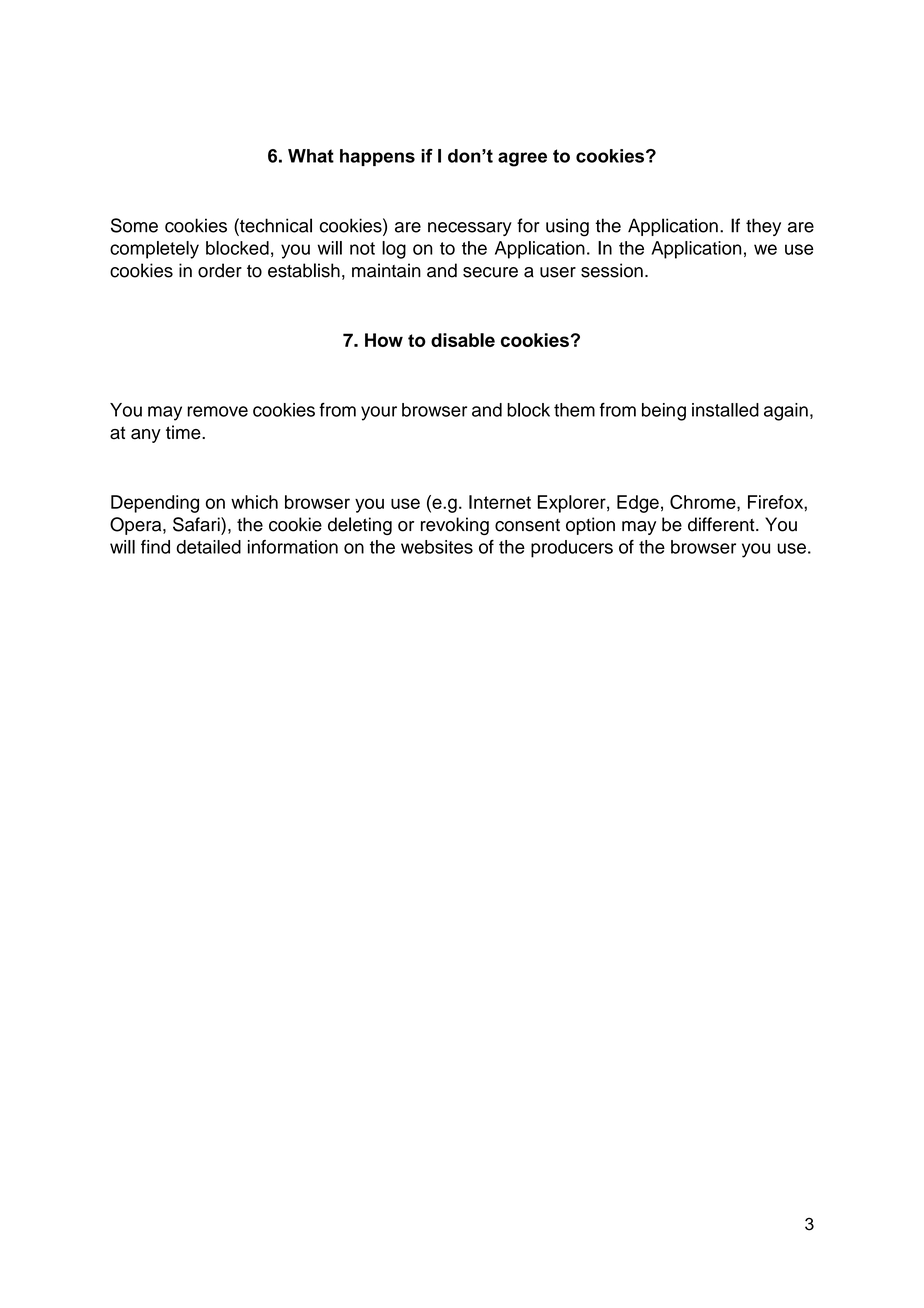 The height and width of the document is (1308, 924). Describe the element at coordinates (384, 340) in the document. I see `How` at that location.
